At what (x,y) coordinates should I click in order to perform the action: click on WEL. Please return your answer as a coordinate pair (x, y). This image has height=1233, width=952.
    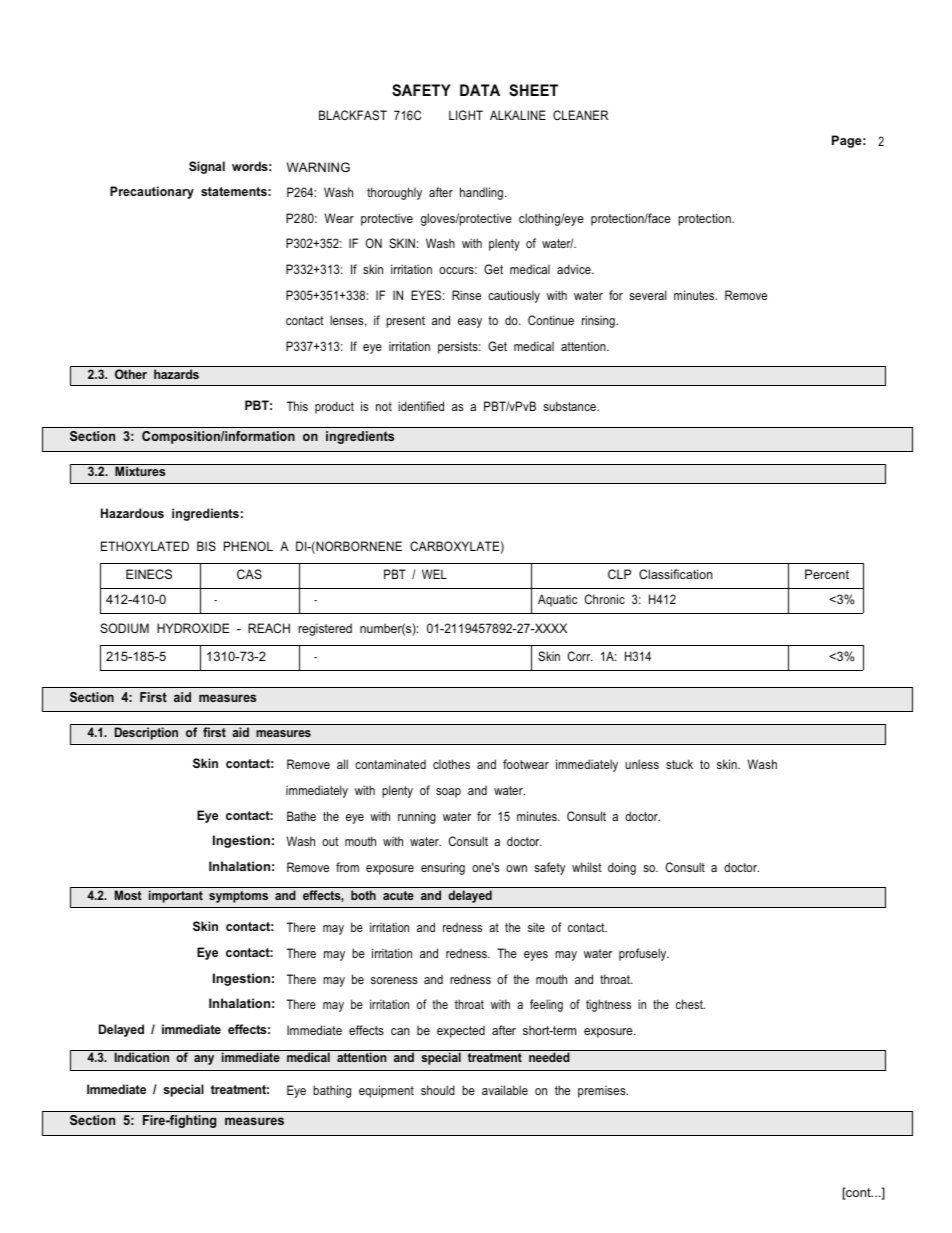
    Looking at the image, I should click on (434, 574).
